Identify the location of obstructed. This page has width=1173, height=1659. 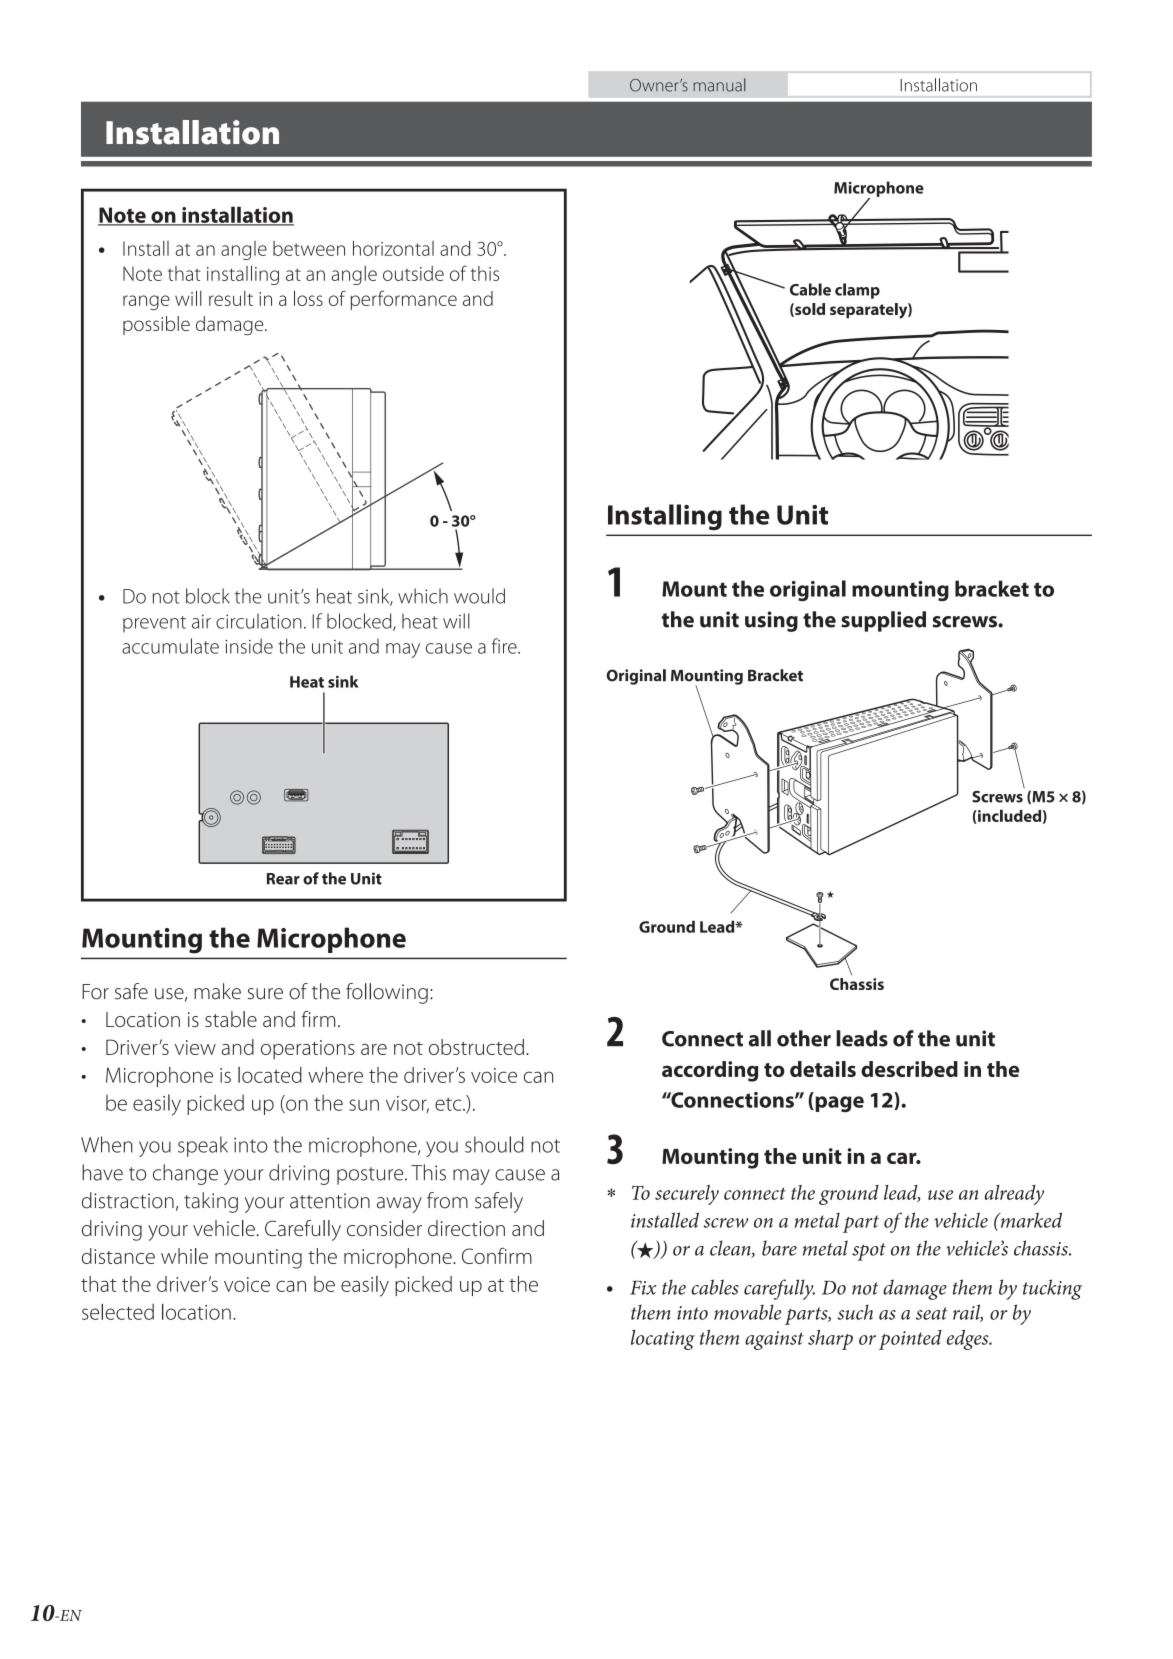
(476, 1047).
